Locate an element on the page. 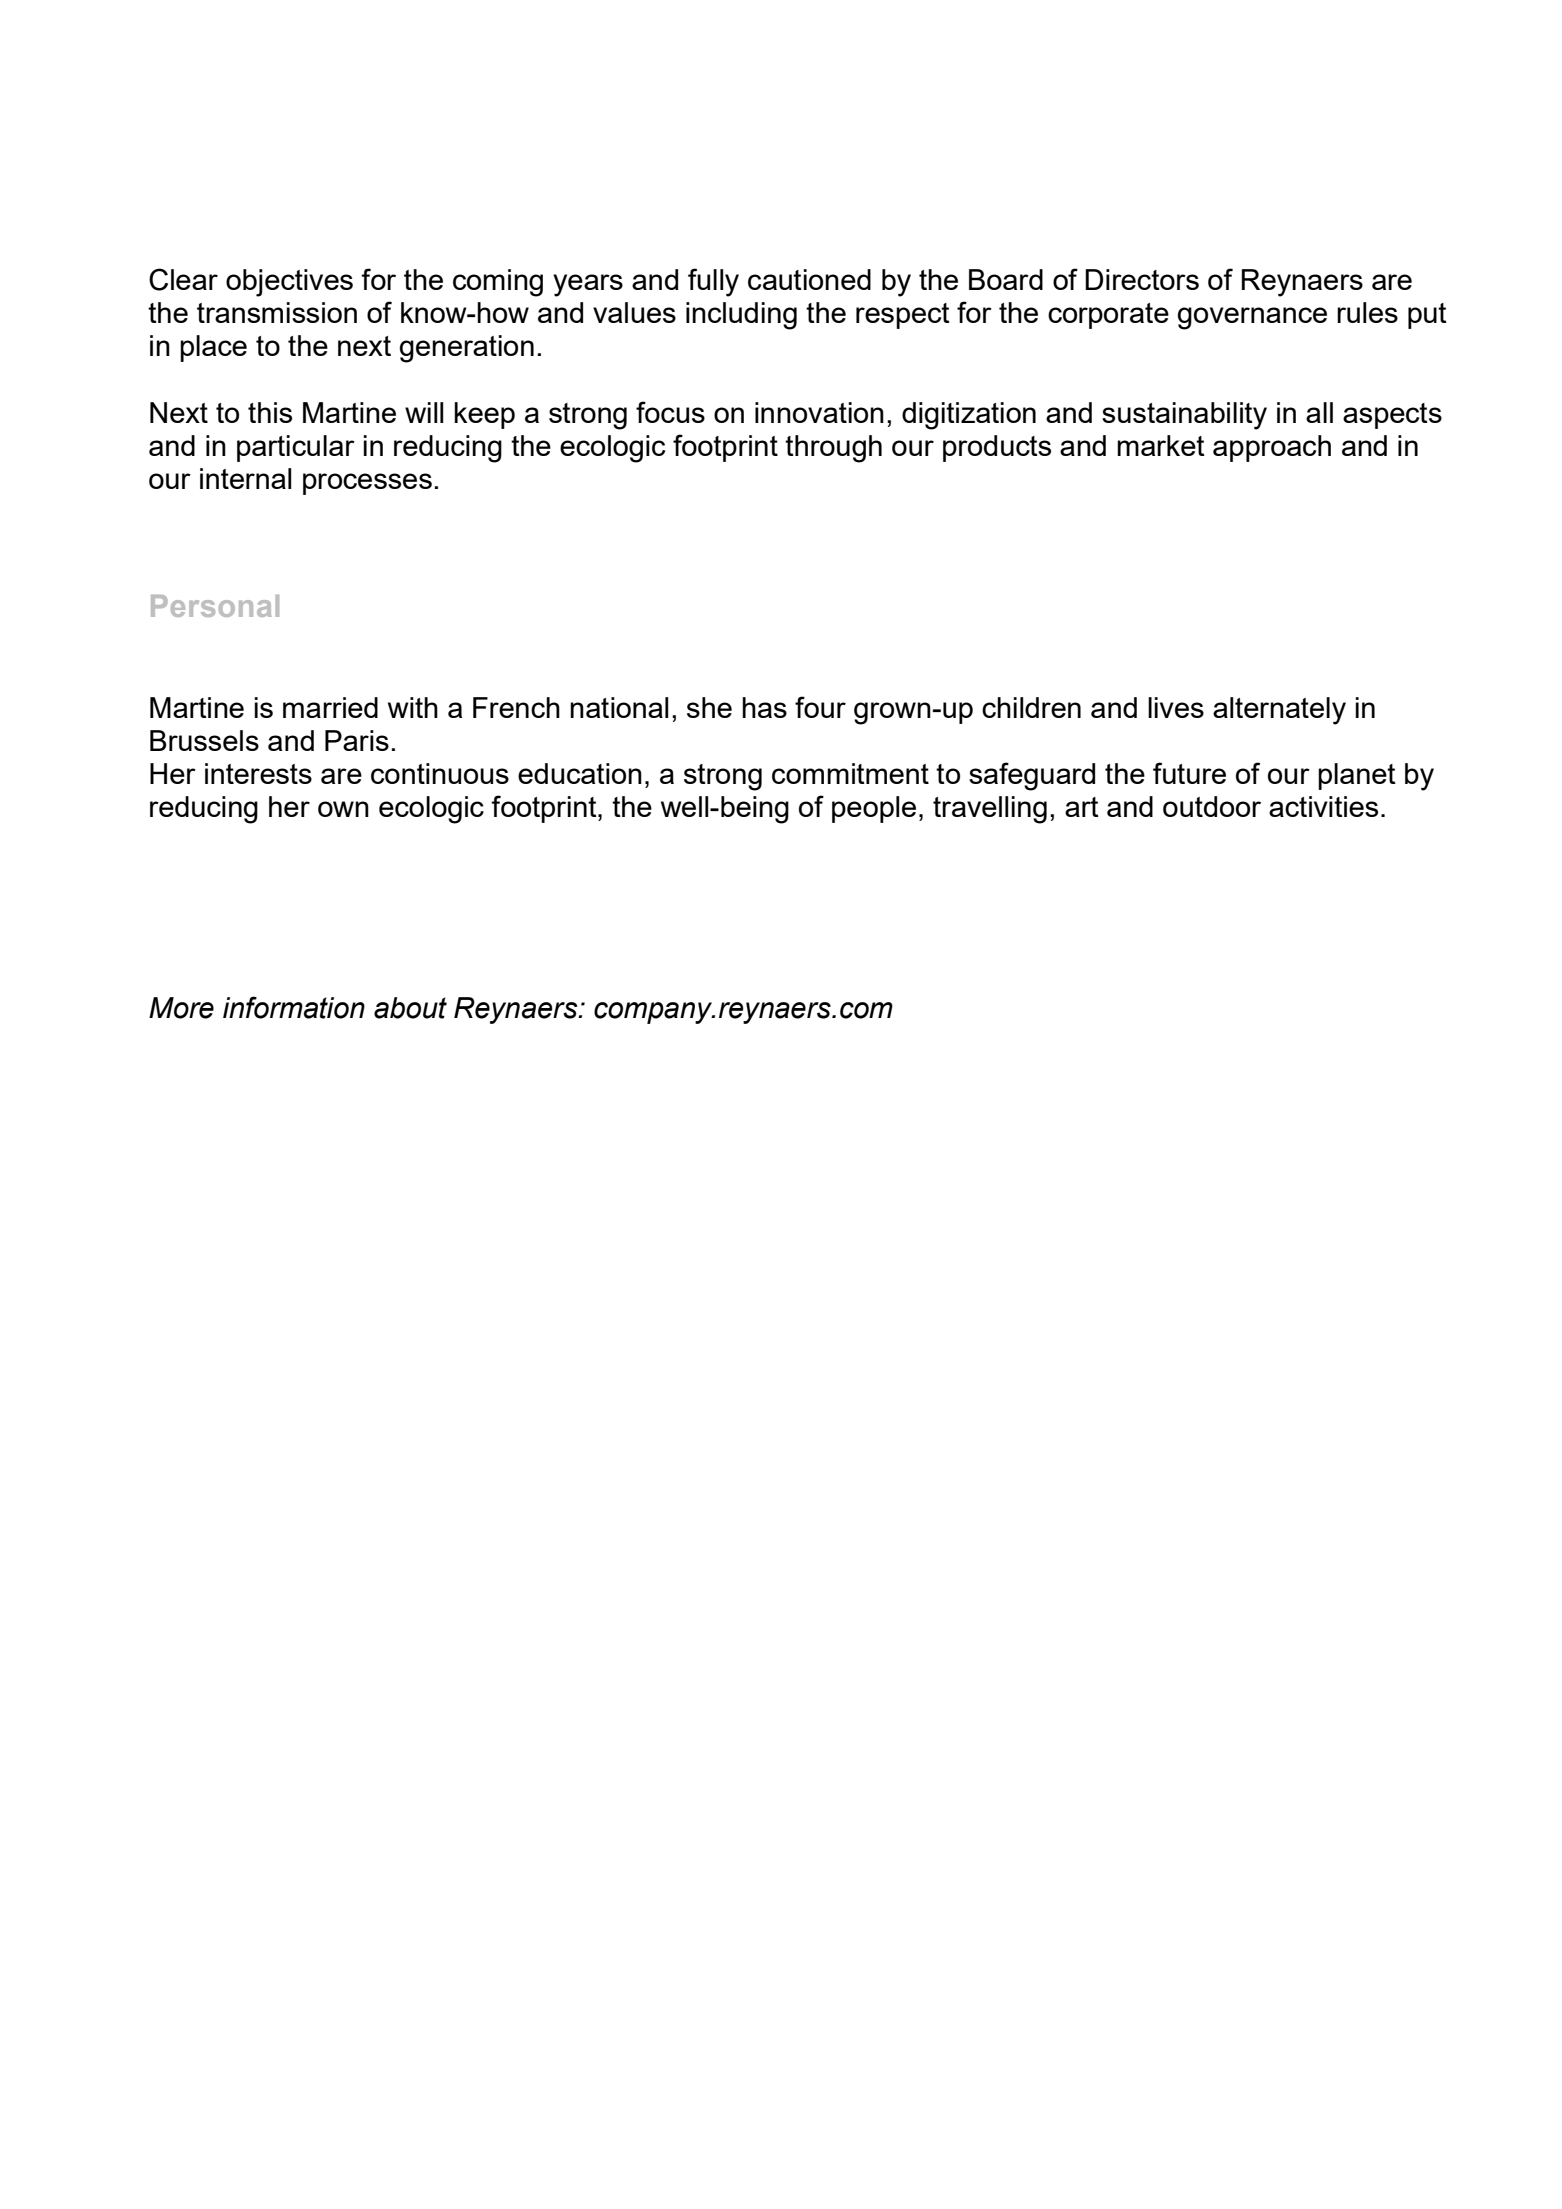  alternately is located at coordinates (1279, 711).
